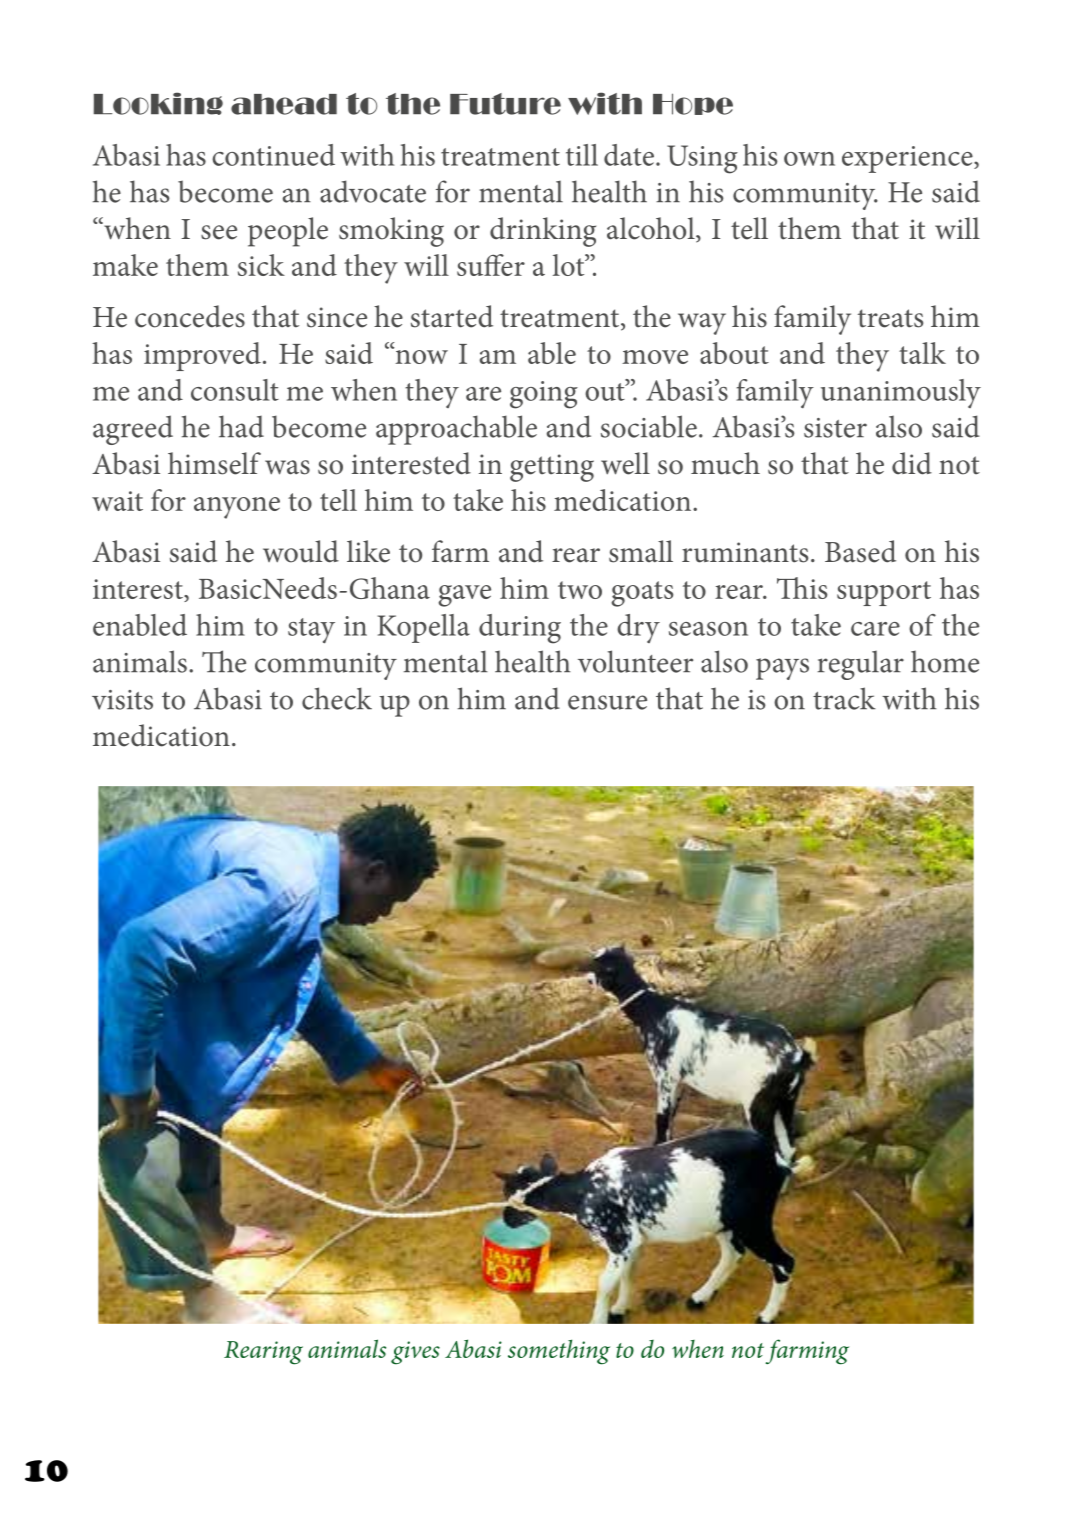  What do you see at coordinates (835, 428) in the document?
I see `sister` at bounding box center [835, 428].
